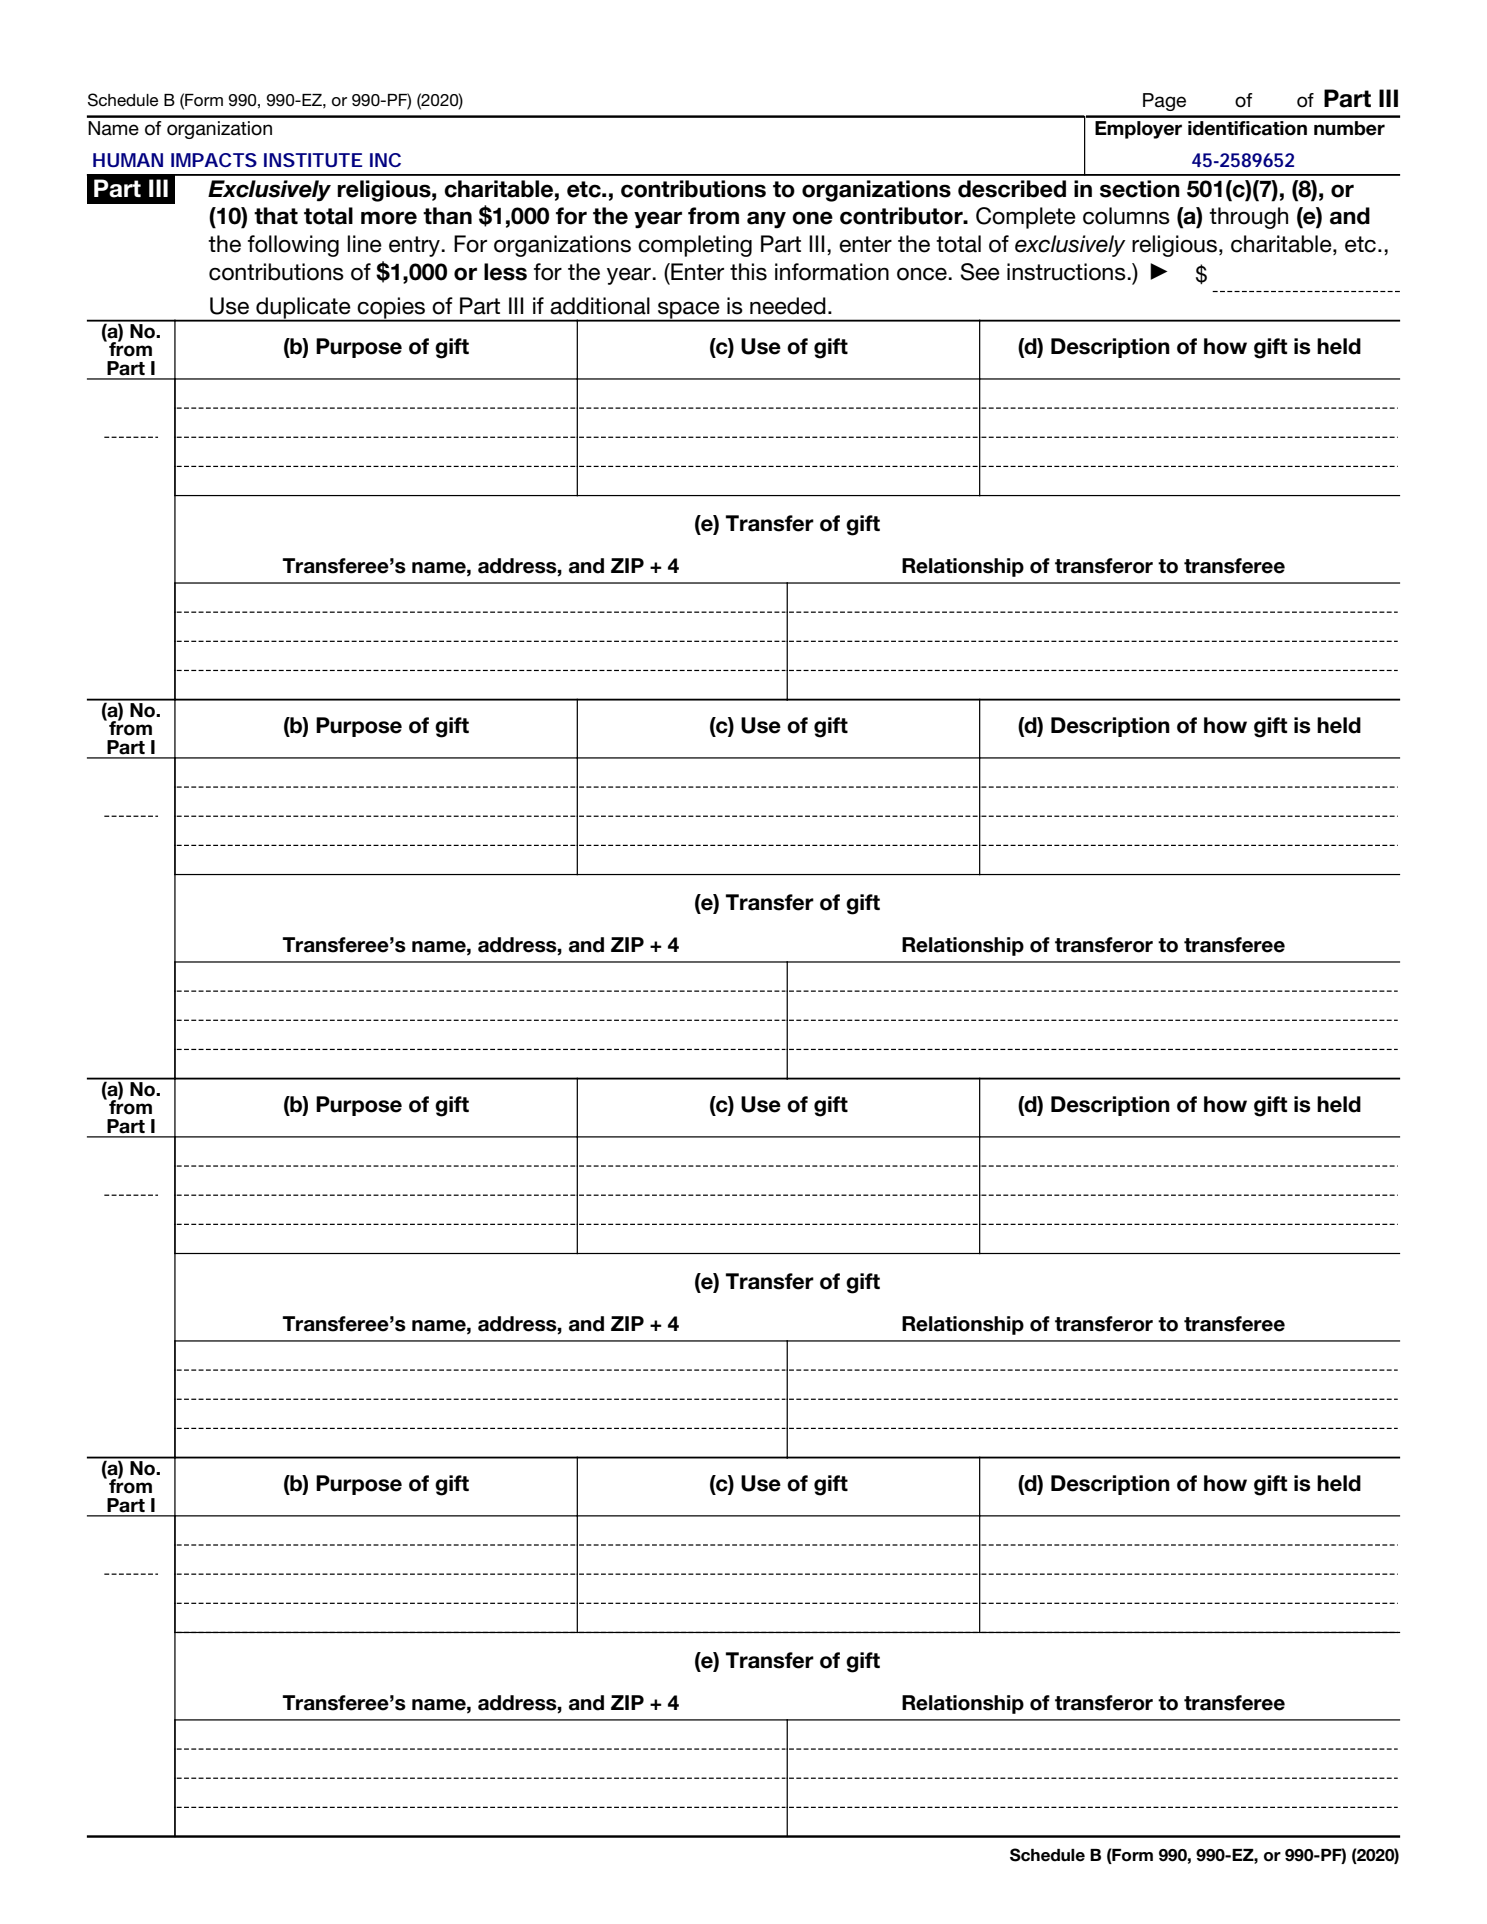  Describe the element at coordinates (1247, 128) in the page. I see `identification` at that location.
